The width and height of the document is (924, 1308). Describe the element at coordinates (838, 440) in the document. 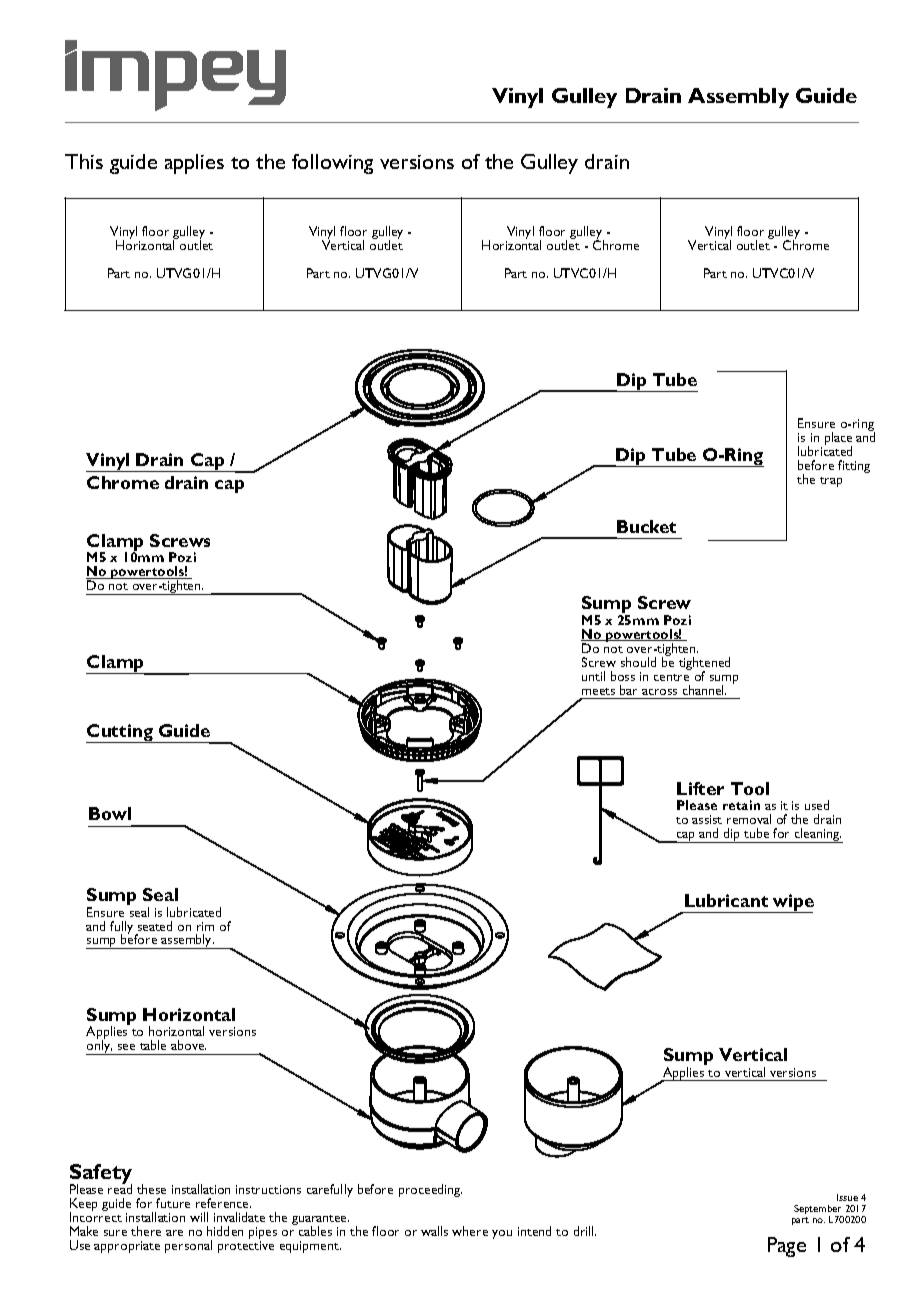

I see `place` at that location.
